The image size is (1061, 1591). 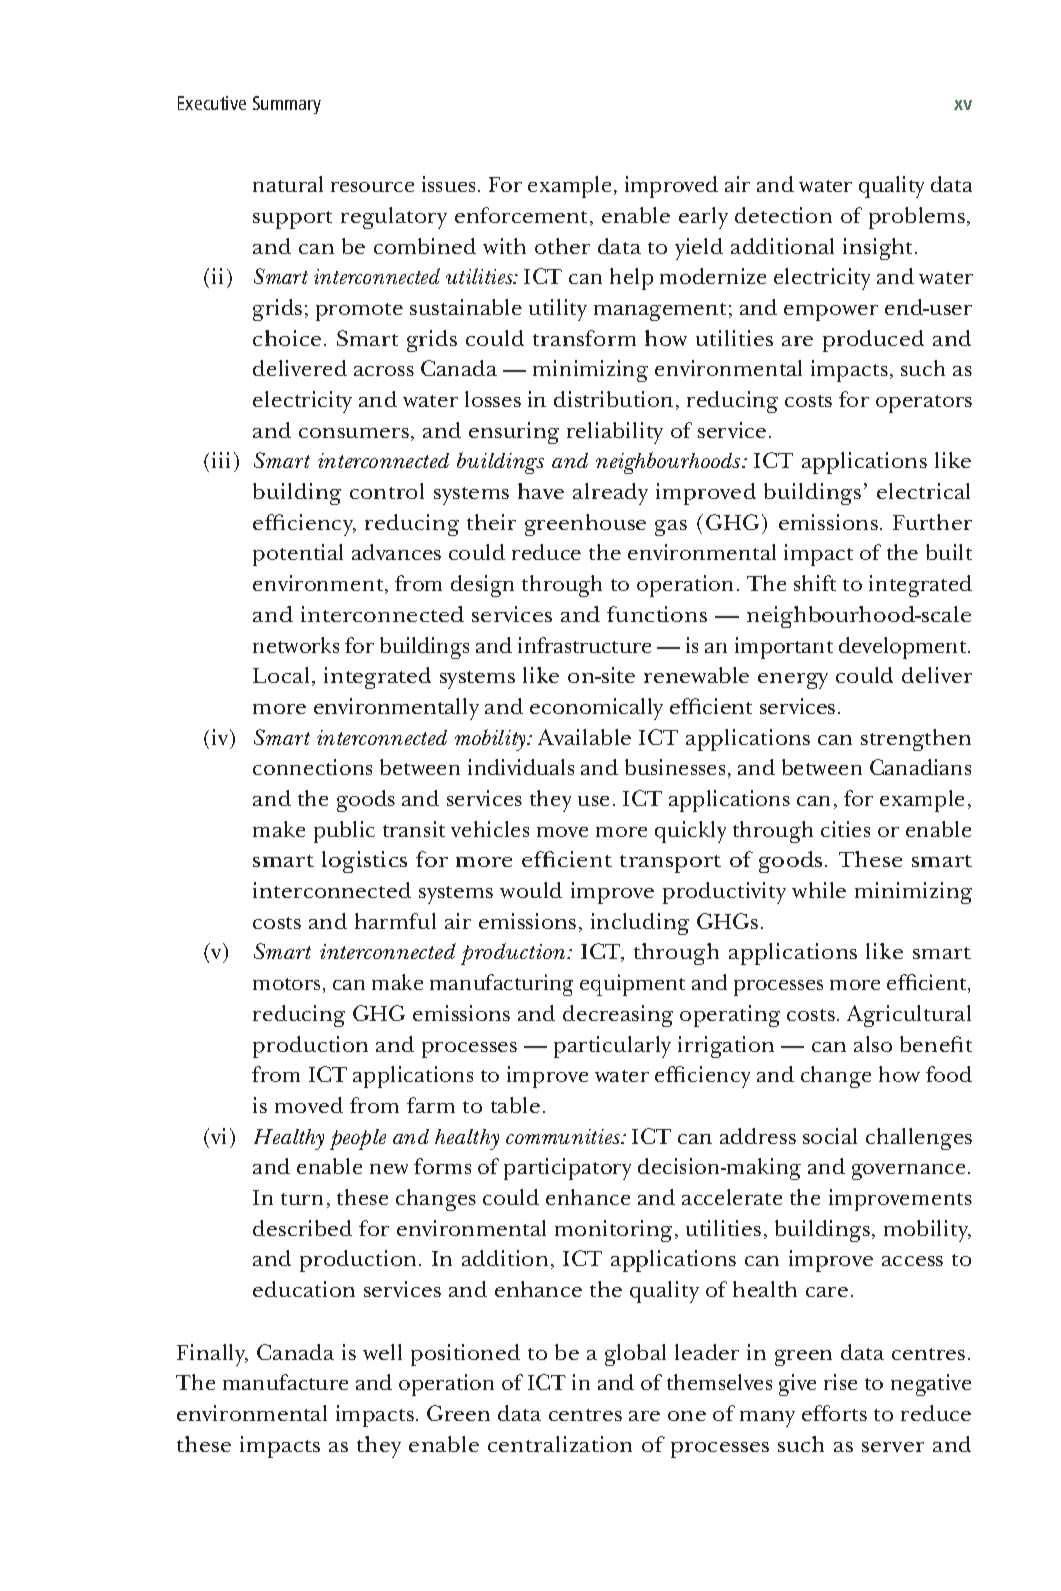 I want to click on logistics, so click(x=364, y=862).
